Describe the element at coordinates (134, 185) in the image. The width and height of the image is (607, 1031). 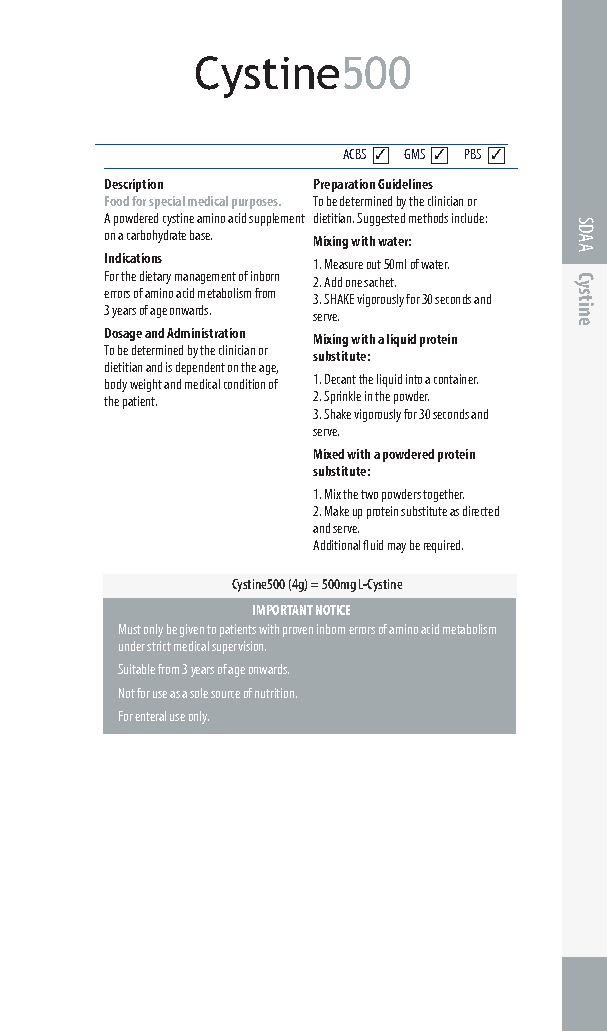
I see `Description` at that location.
